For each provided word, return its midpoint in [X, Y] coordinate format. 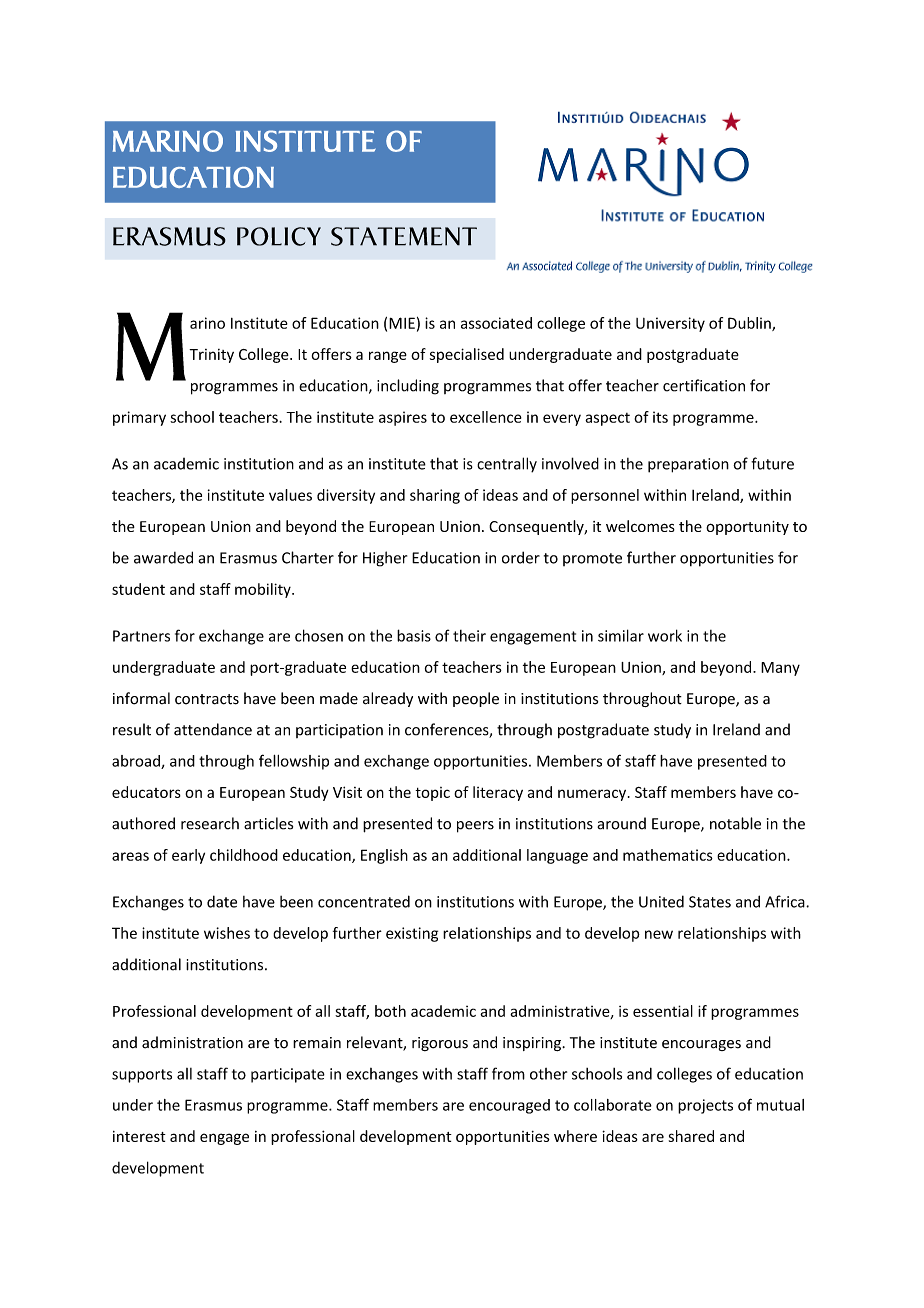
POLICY [279, 236]
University [670, 324]
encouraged [509, 1106]
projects [705, 1106]
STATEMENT [404, 236]
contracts [207, 699]
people [476, 699]
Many [780, 669]
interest [139, 1136]
